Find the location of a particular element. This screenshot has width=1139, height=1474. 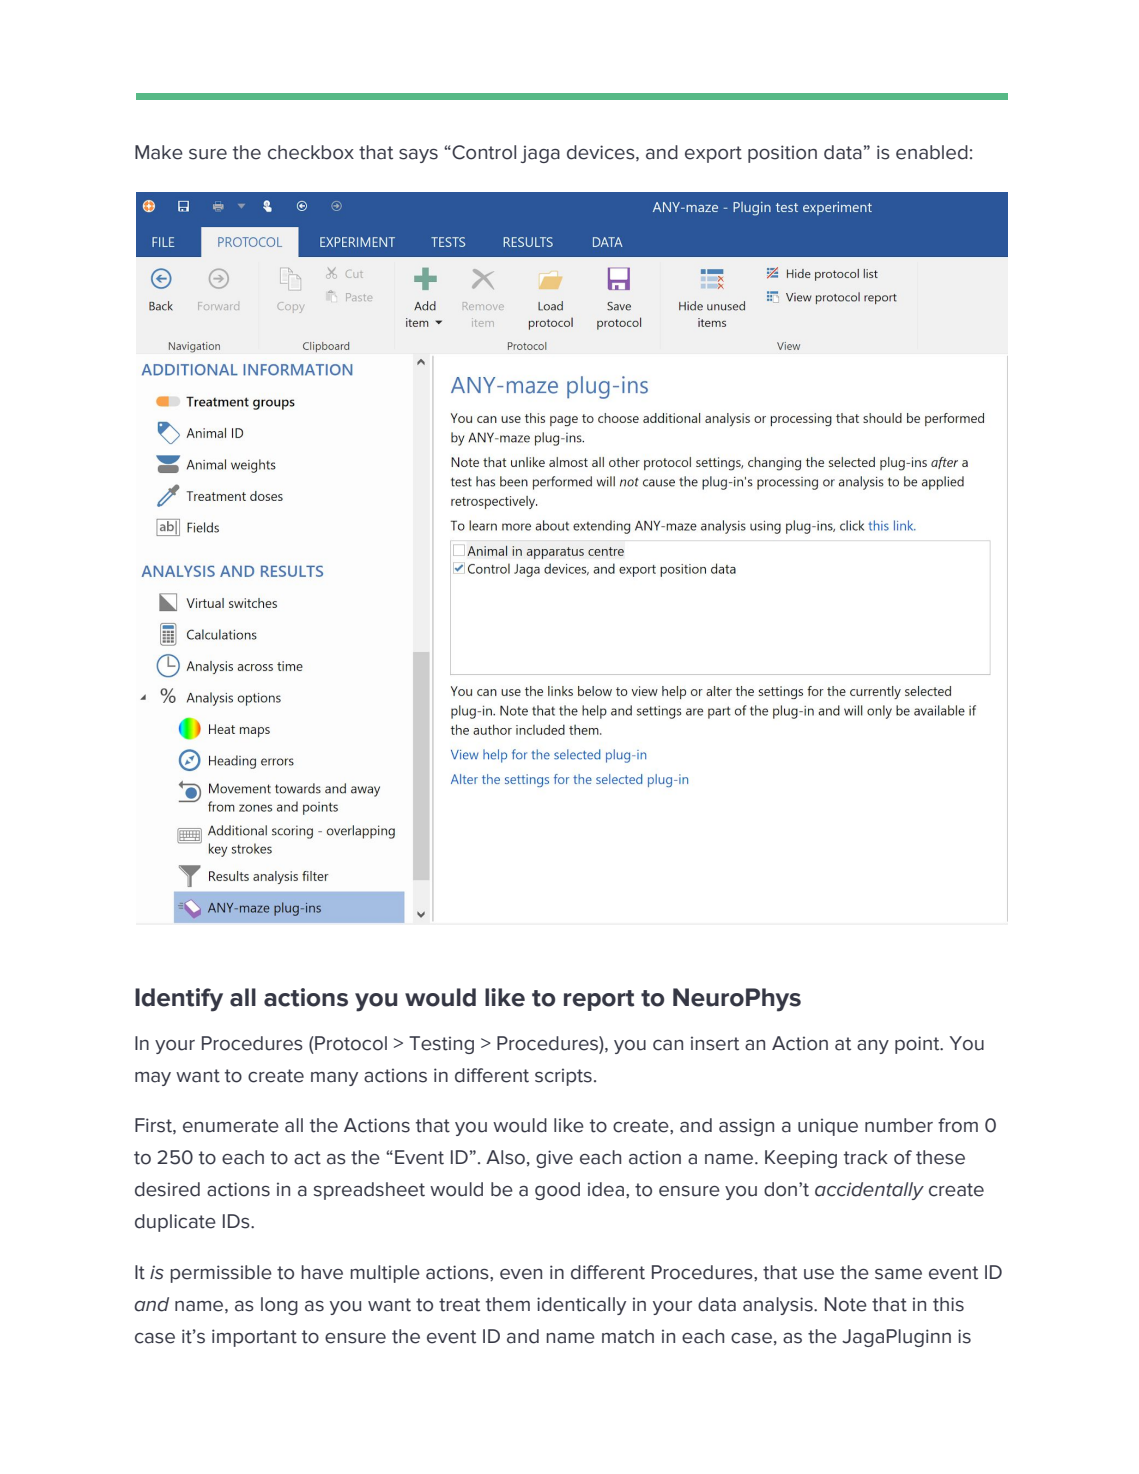

Identify is located at coordinates (179, 1000).
